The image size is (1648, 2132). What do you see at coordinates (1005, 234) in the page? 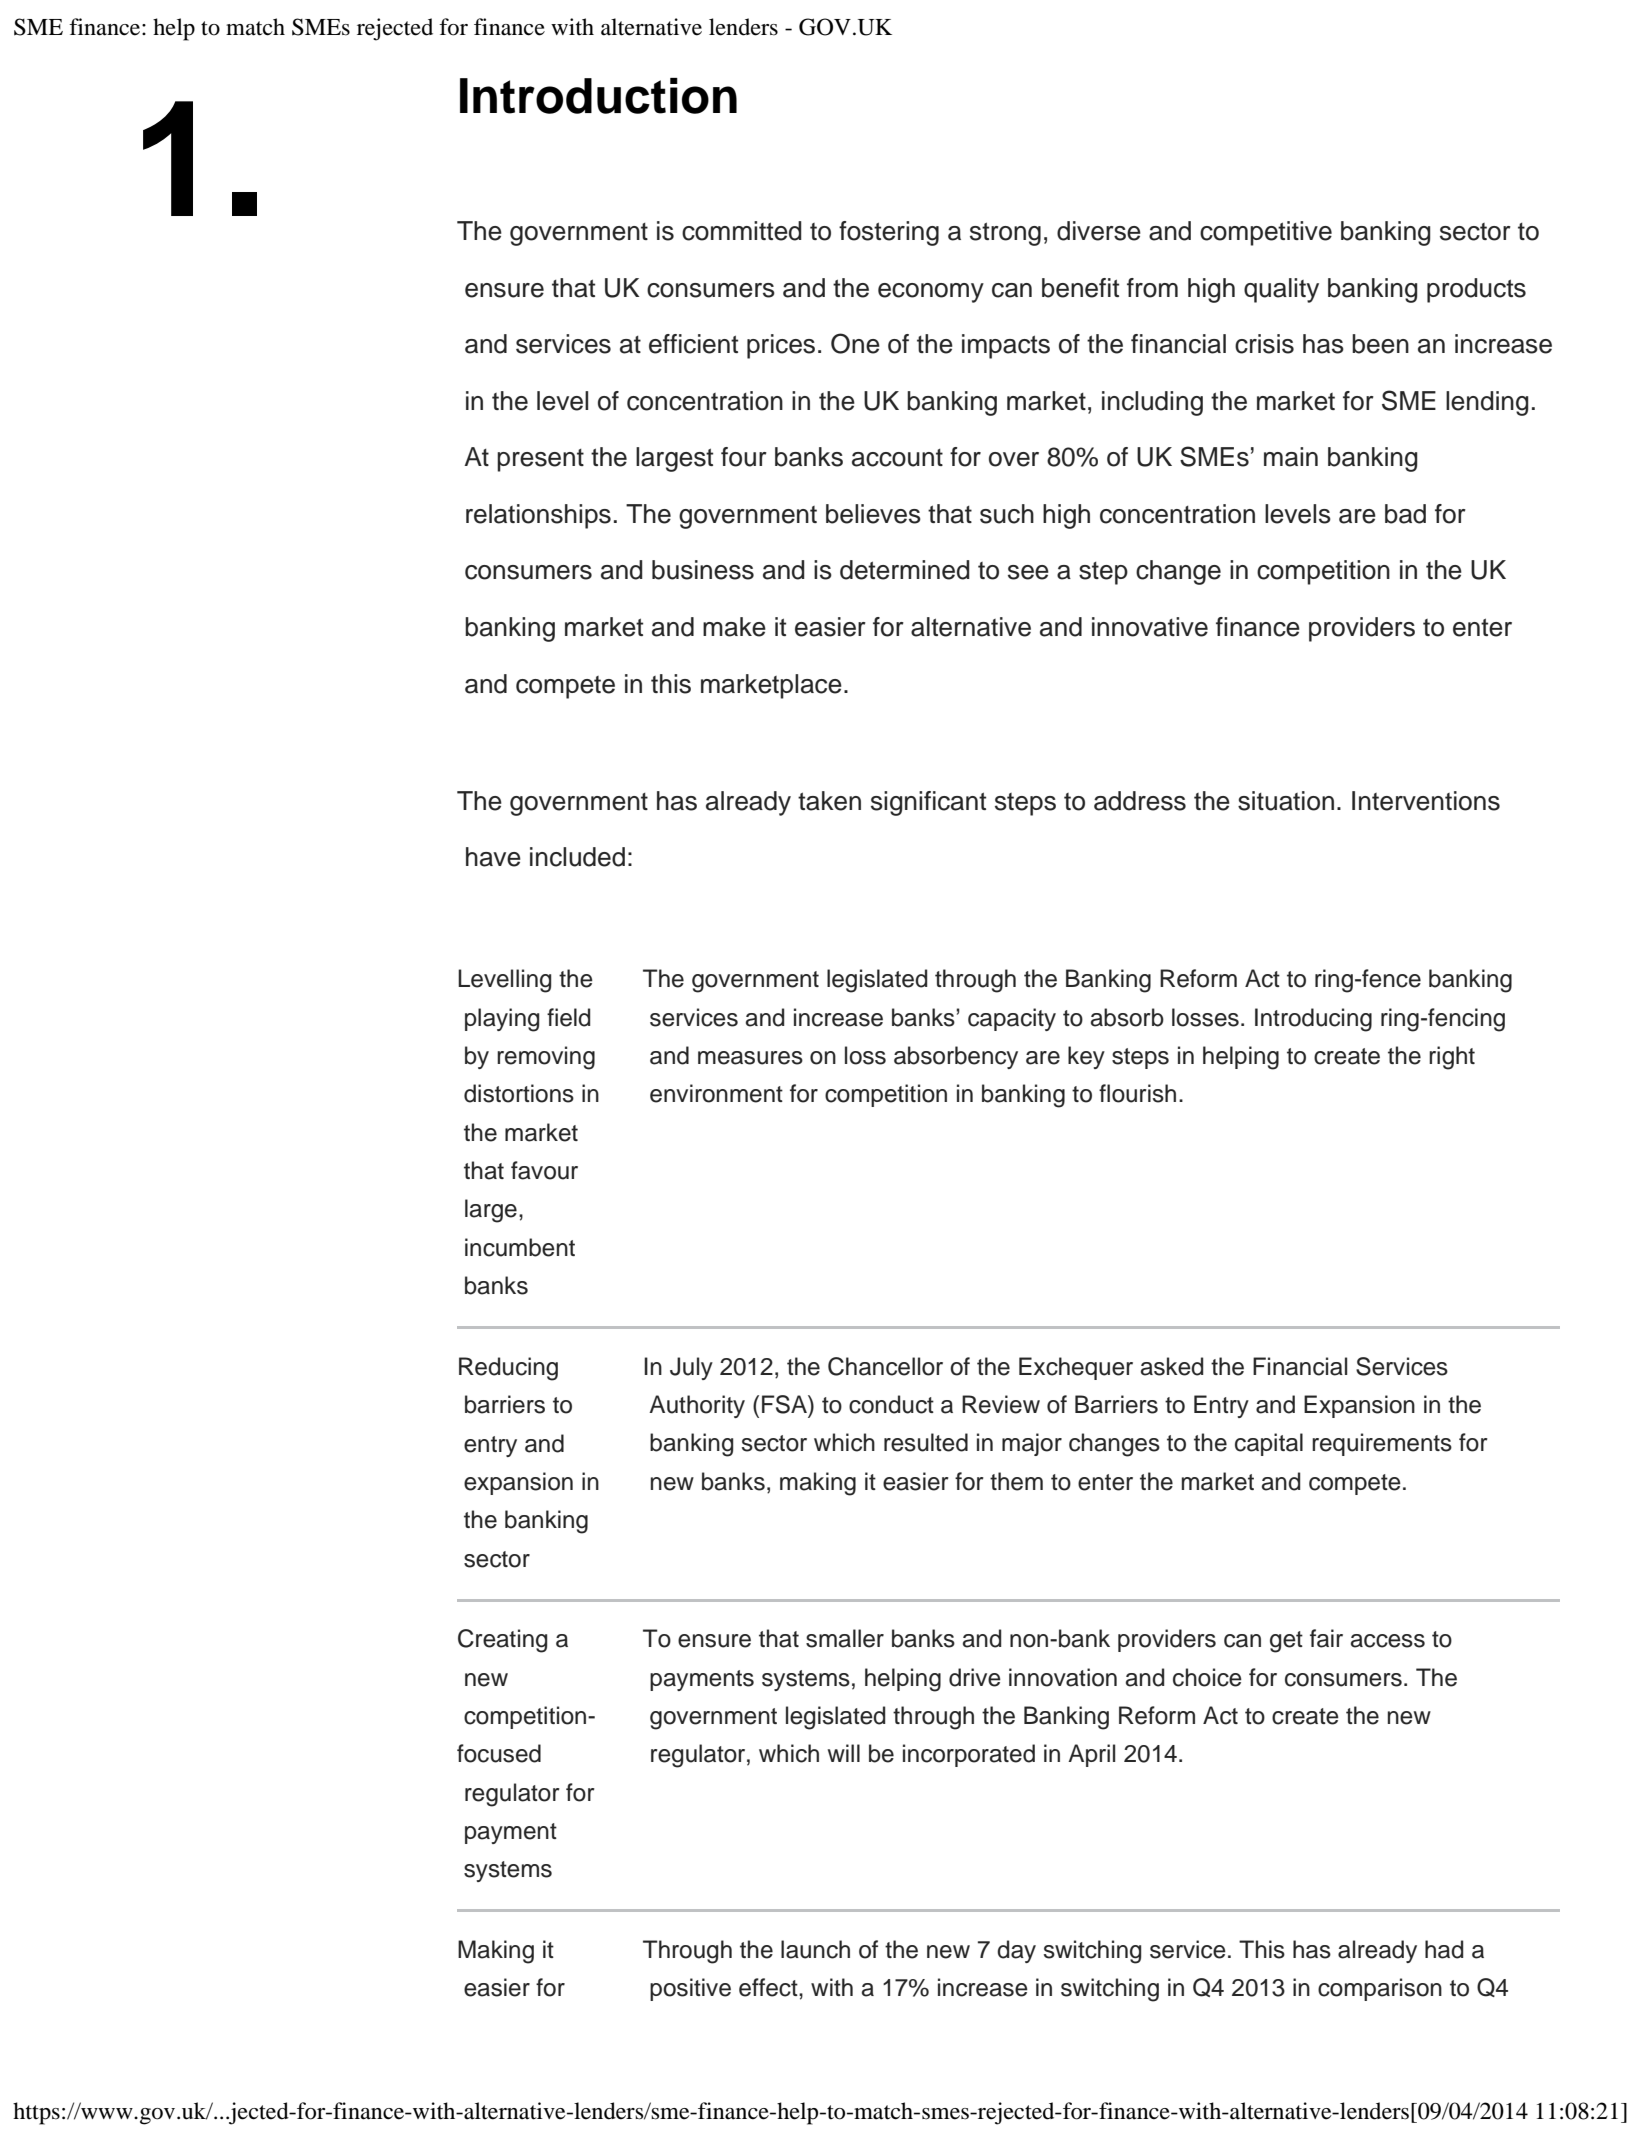
I see `strong` at bounding box center [1005, 234].
